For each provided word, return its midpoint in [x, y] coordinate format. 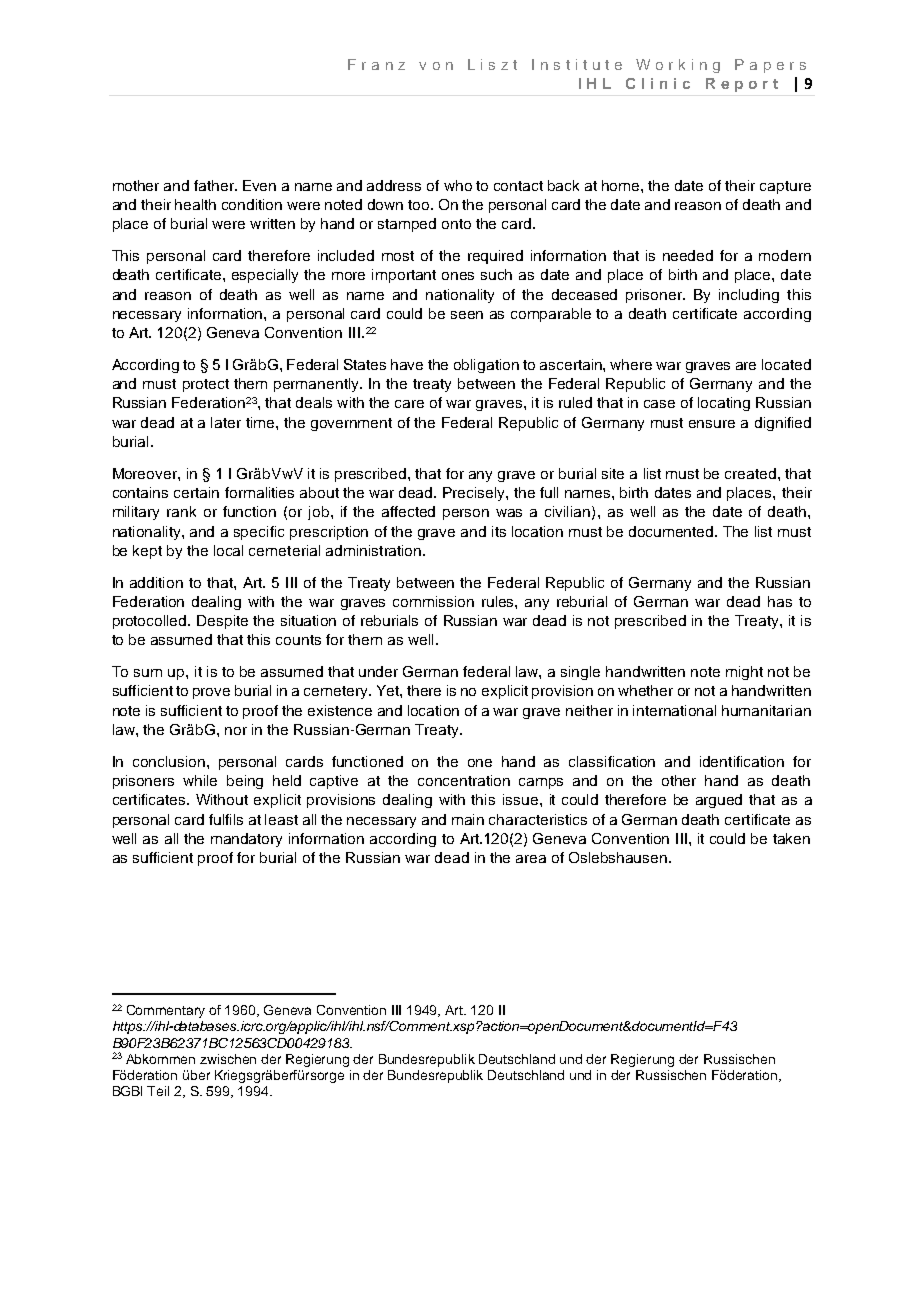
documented [672, 531]
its [499, 531]
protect [206, 385]
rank [181, 511]
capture [785, 187]
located [786, 364]
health [195, 204]
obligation [486, 366]
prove [211, 693]
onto [456, 224]
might [744, 673]
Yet [389, 690]
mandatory [246, 840]
